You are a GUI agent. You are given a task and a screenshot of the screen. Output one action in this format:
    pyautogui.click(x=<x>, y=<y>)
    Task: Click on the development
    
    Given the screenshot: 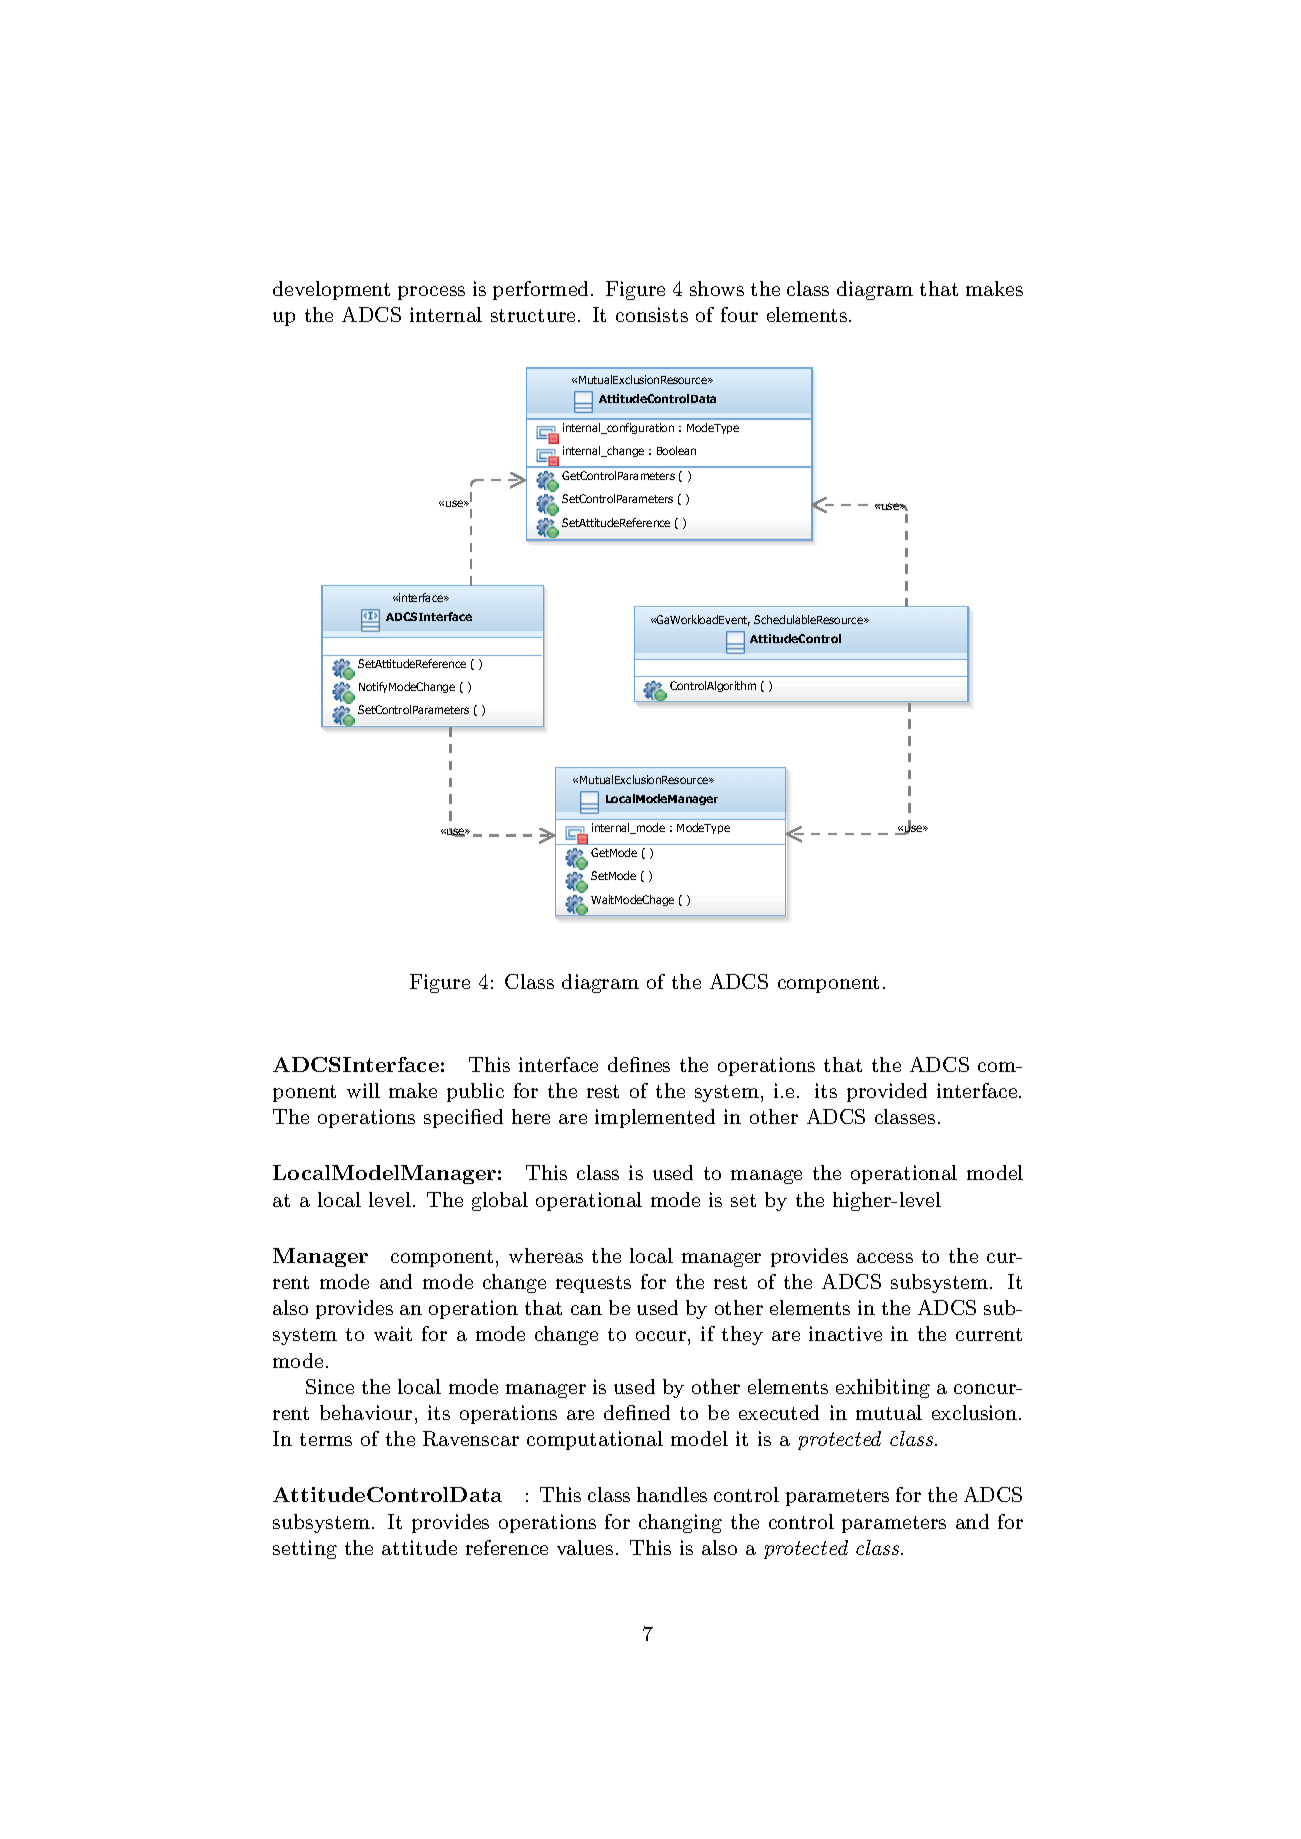 What is the action you would take?
    pyautogui.click(x=331, y=290)
